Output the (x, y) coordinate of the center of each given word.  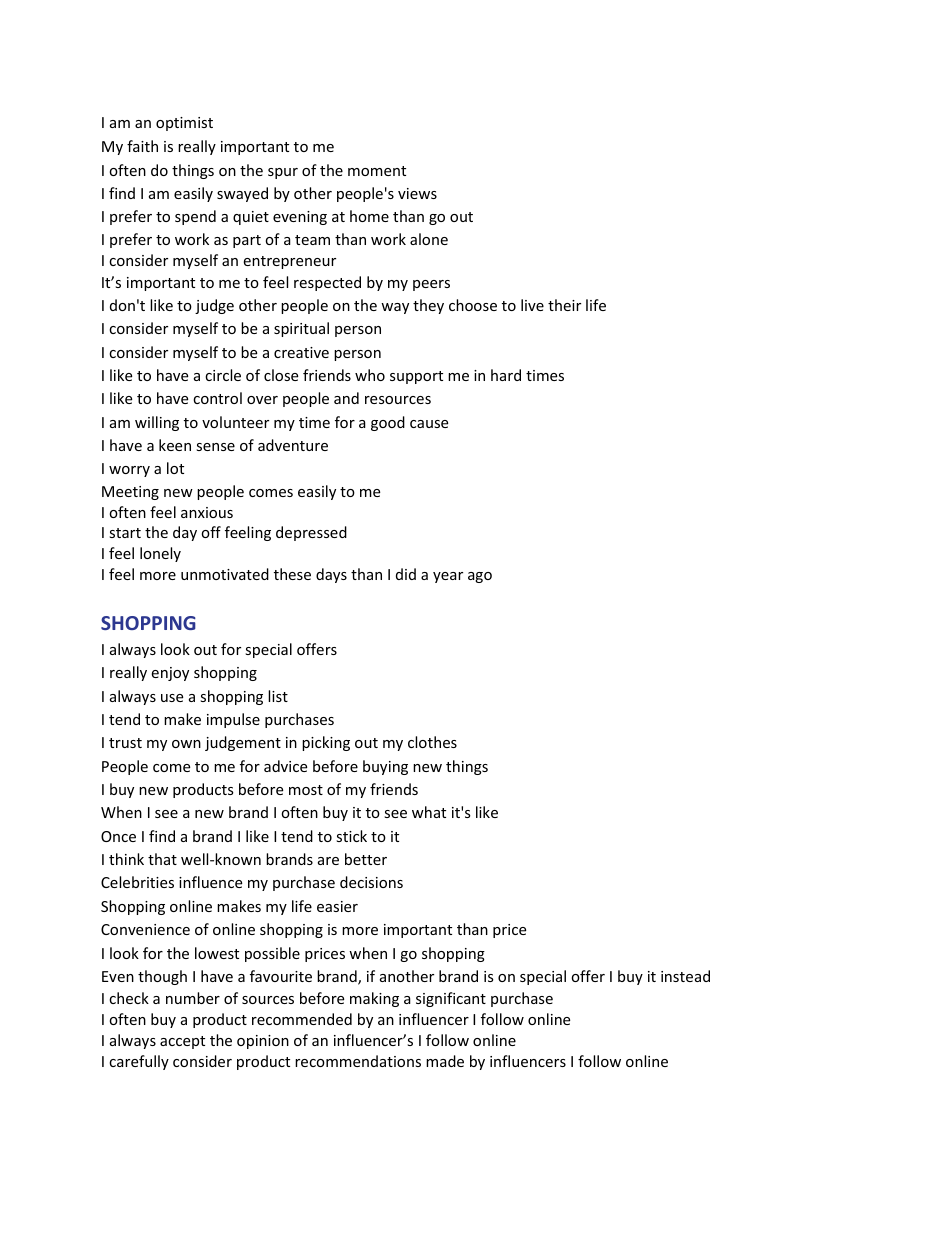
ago (480, 577)
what (429, 812)
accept (182, 1042)
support (416, 377)
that (162, 859)
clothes (432, 742)
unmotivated (225, 574)
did (406, 574)
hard (506, 375)
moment (377, 171)
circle (223, 375)
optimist (184, 124)
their (564, 305)
